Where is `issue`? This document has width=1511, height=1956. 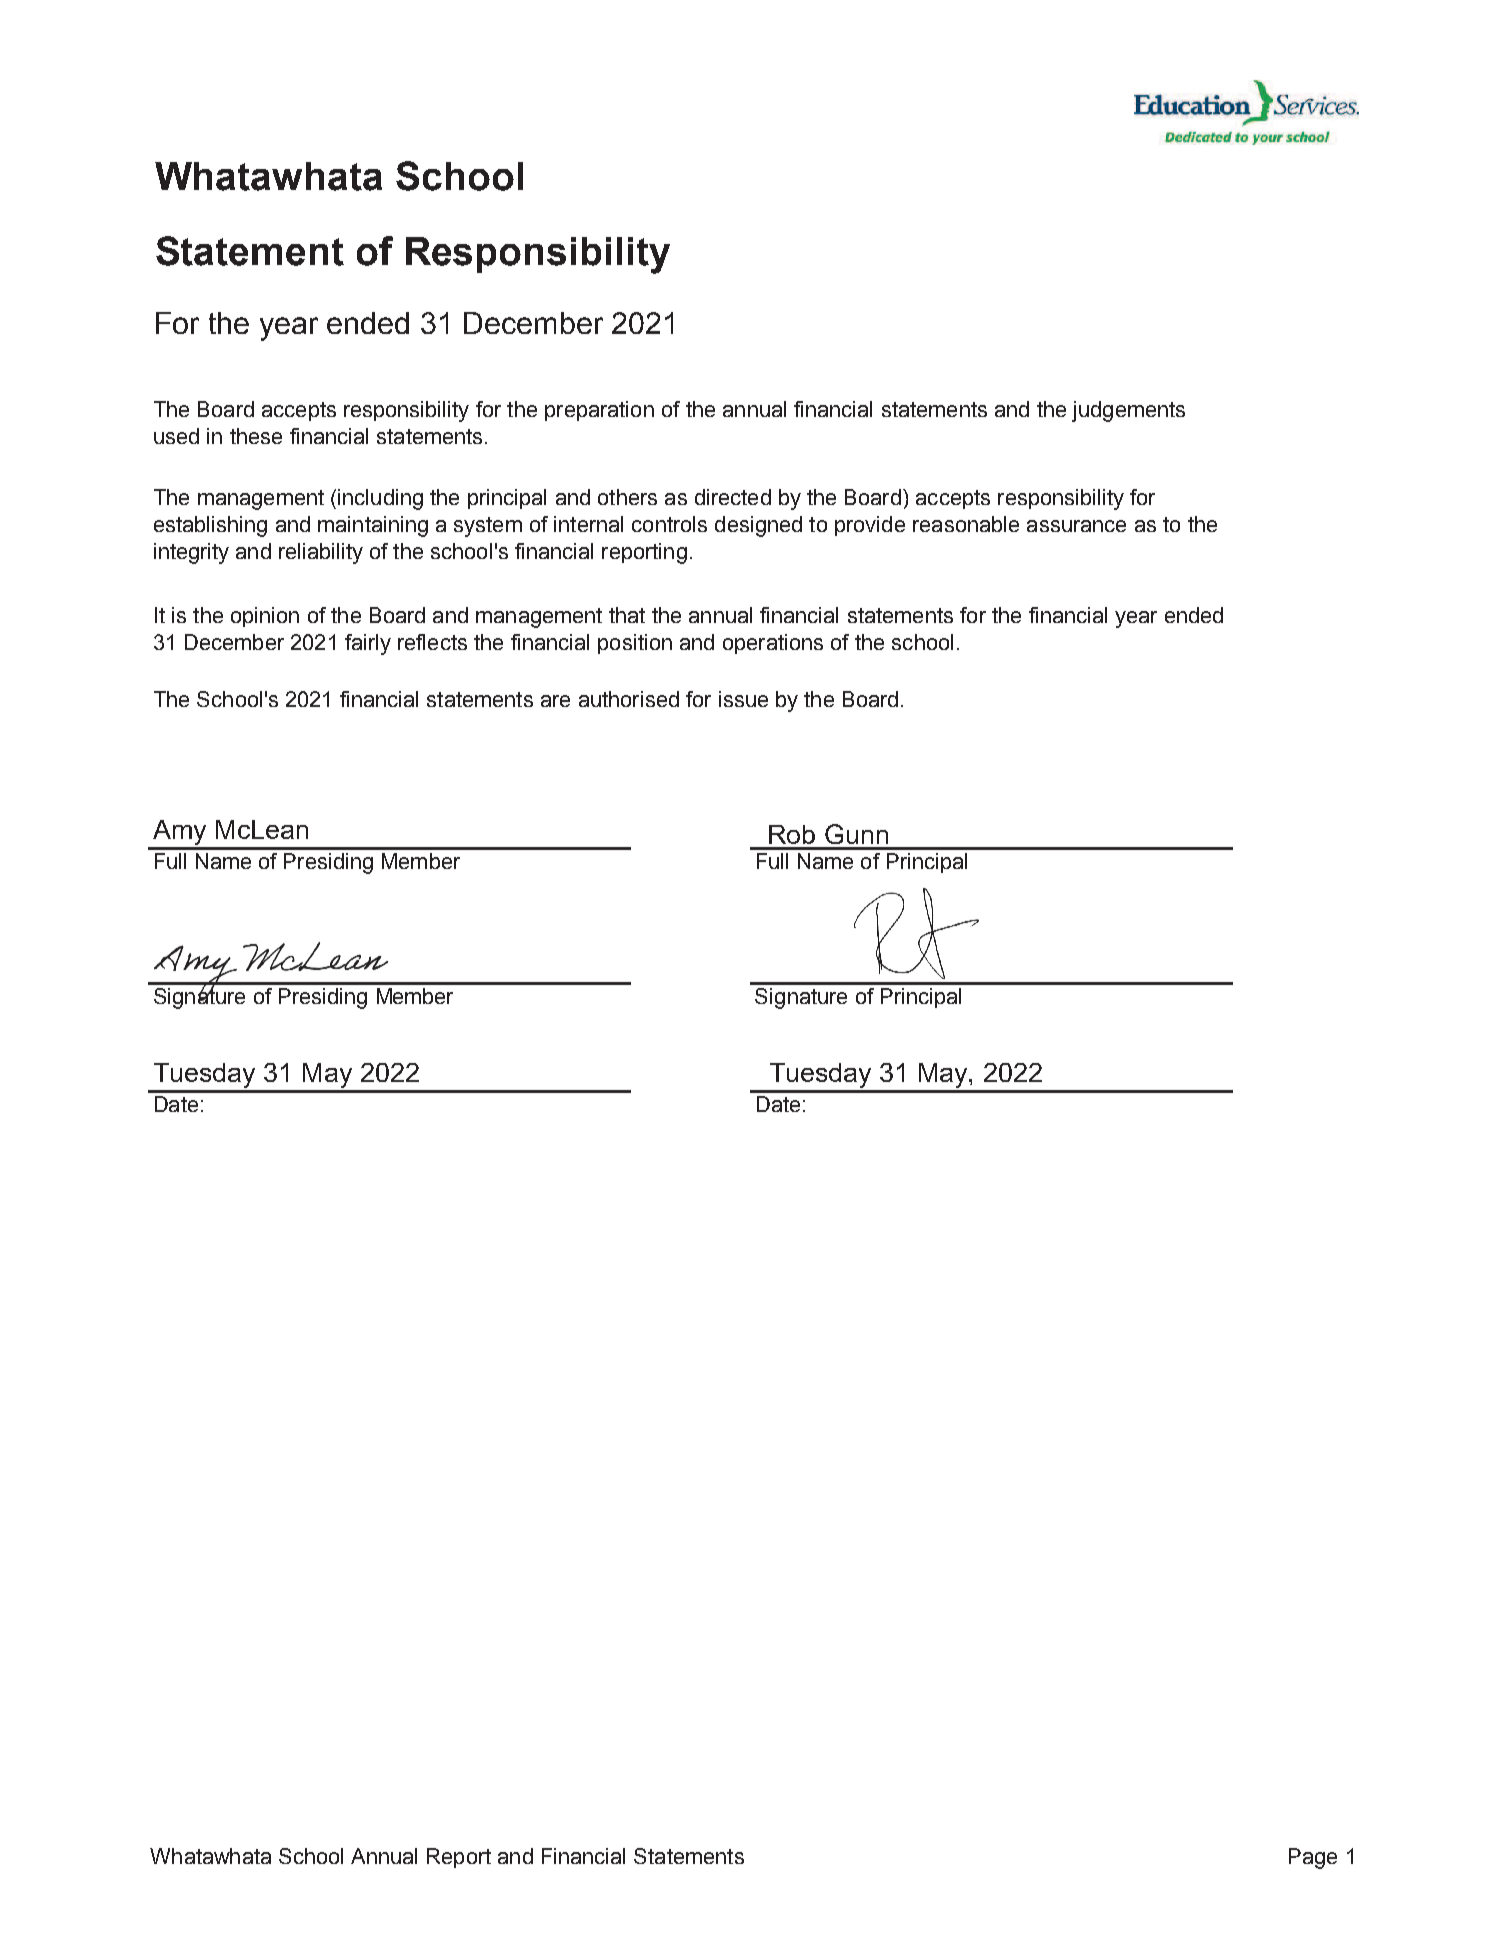 issue is located at coordinates (743, 699).
